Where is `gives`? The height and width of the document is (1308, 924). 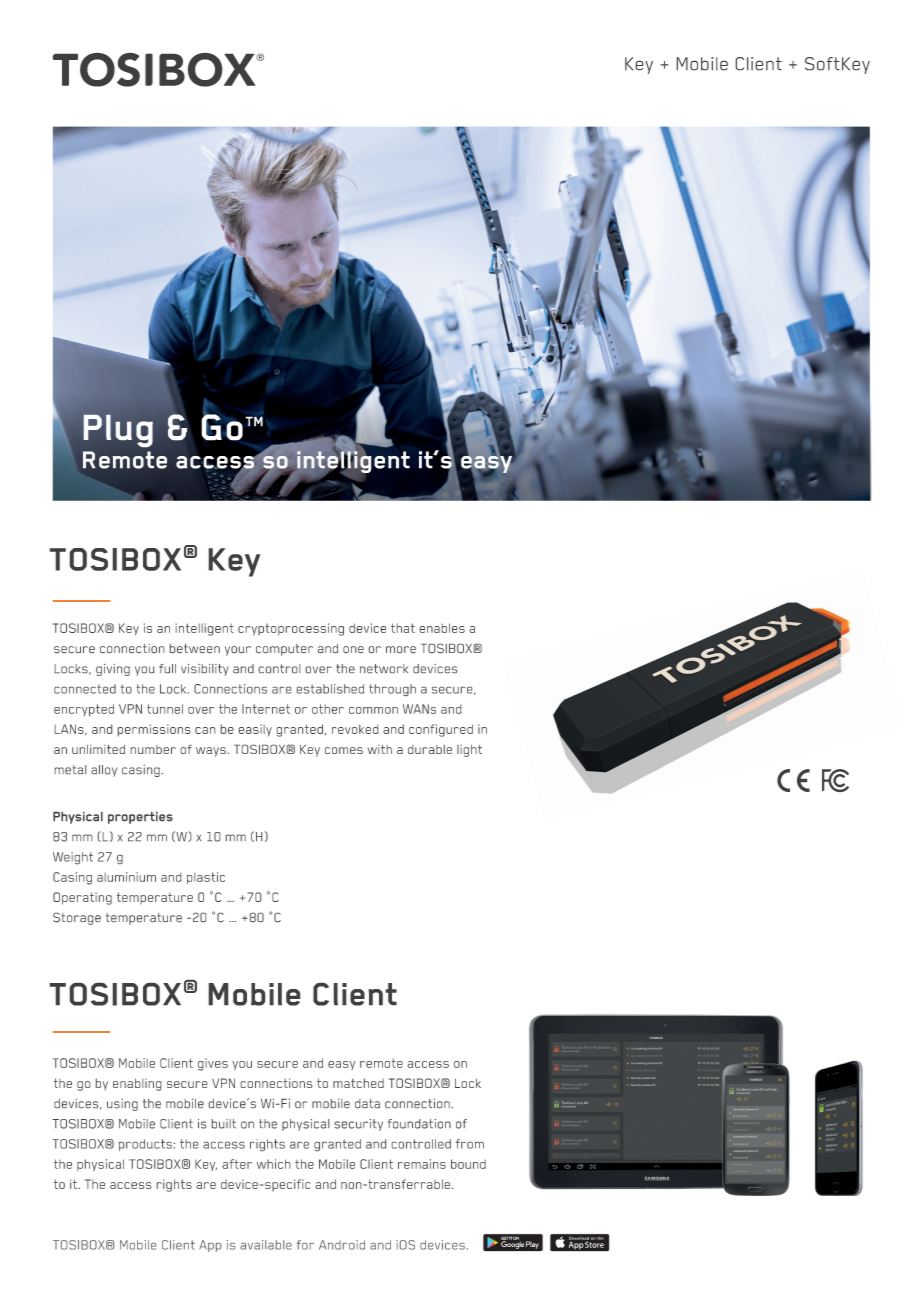 gives is located at coordinates (213, 1064).
